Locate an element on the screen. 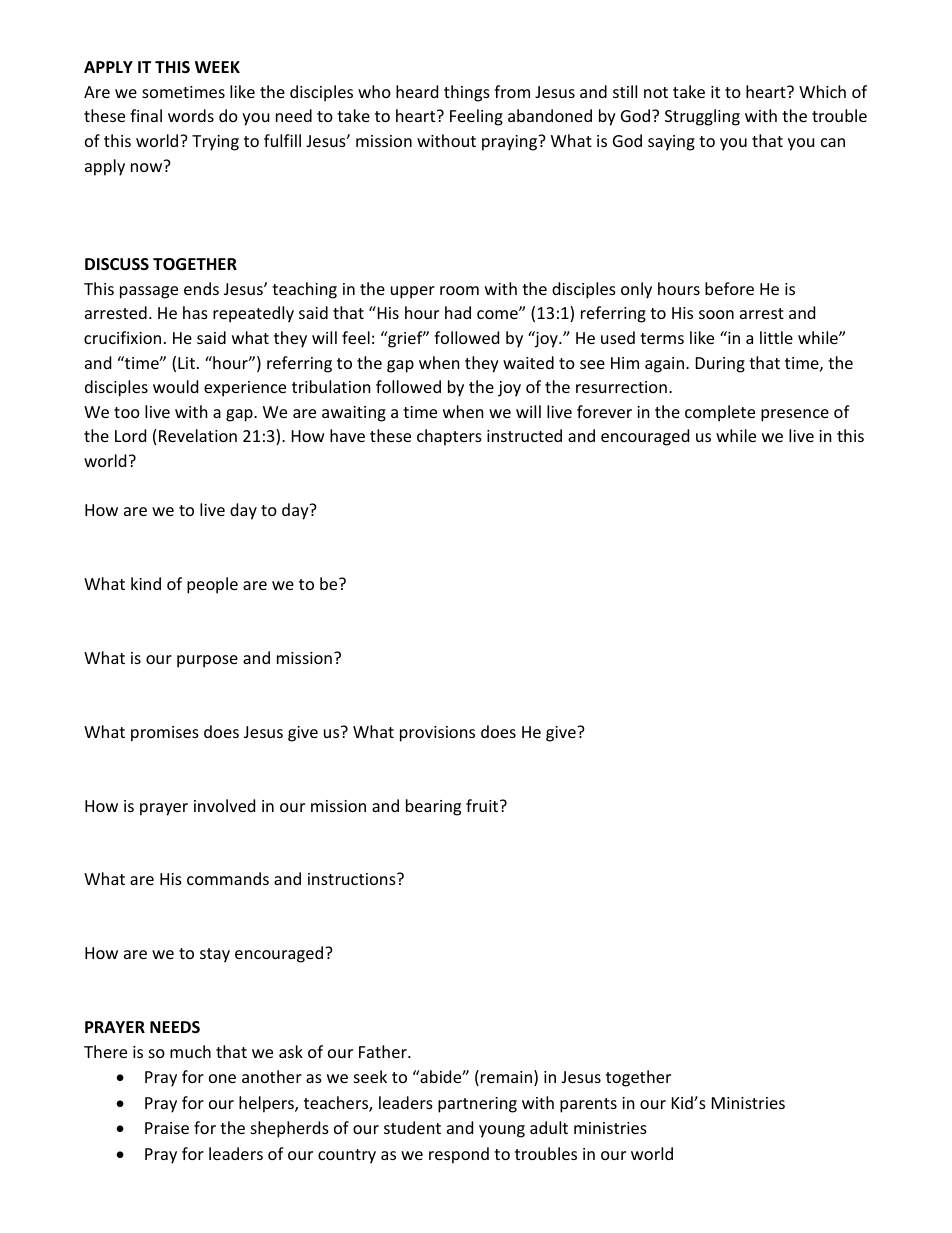 The image size is (952, 1233). Struggling is located at coordinates (702, 117).
